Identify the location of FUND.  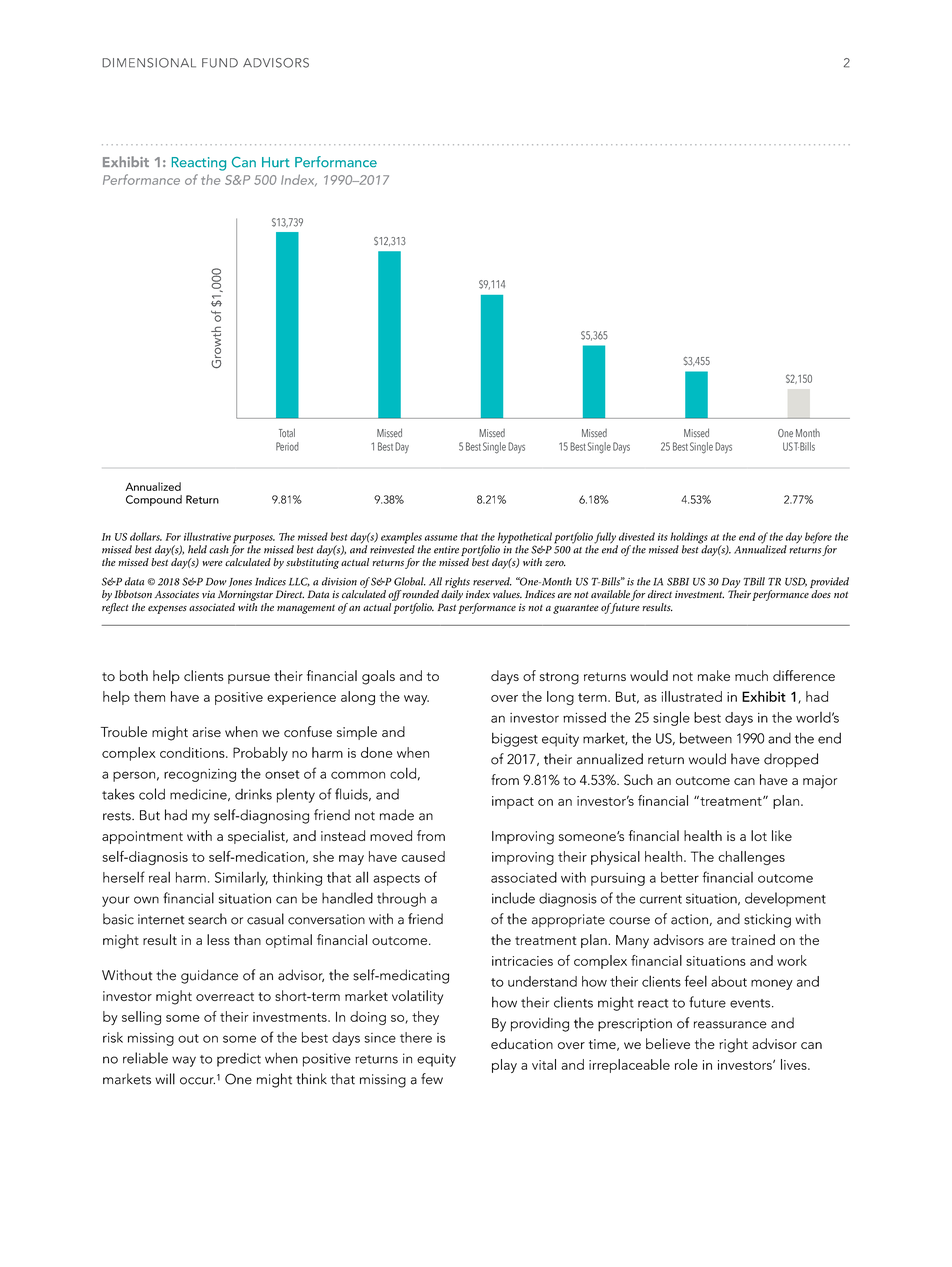
(220, 63).
